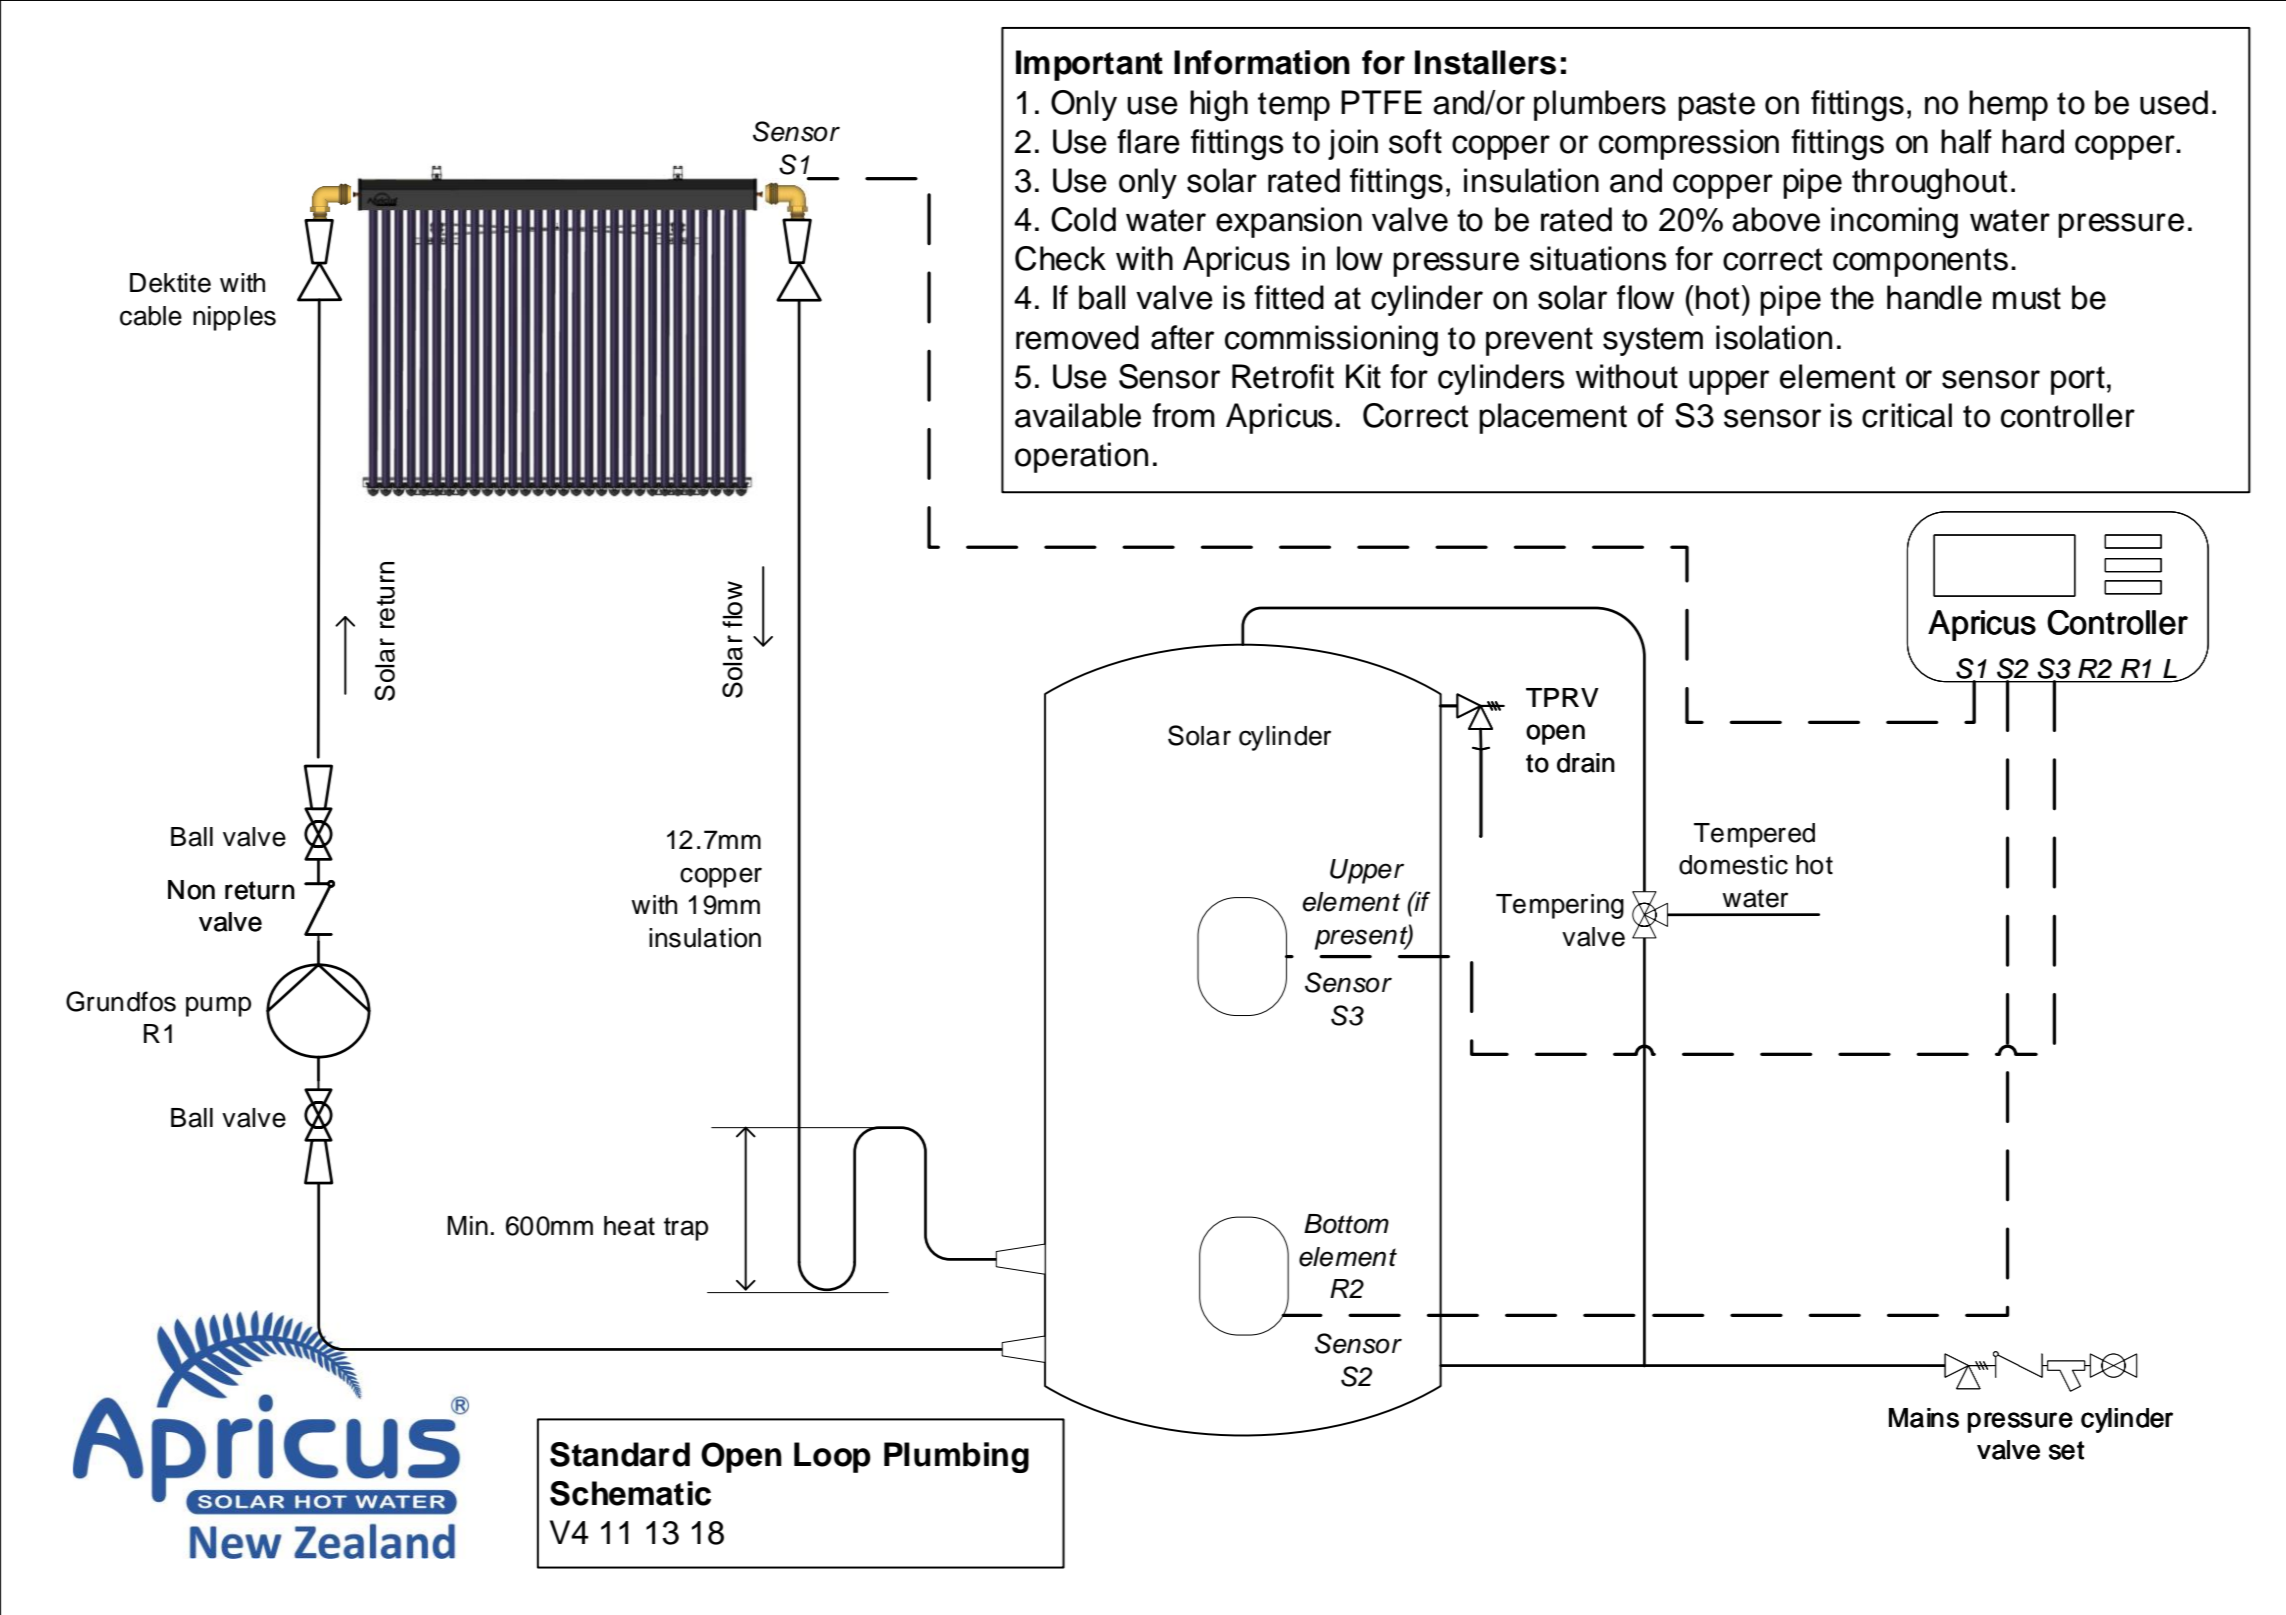 This page has width=2286, height=1615. I want to click on Non, so click(191, 890).
